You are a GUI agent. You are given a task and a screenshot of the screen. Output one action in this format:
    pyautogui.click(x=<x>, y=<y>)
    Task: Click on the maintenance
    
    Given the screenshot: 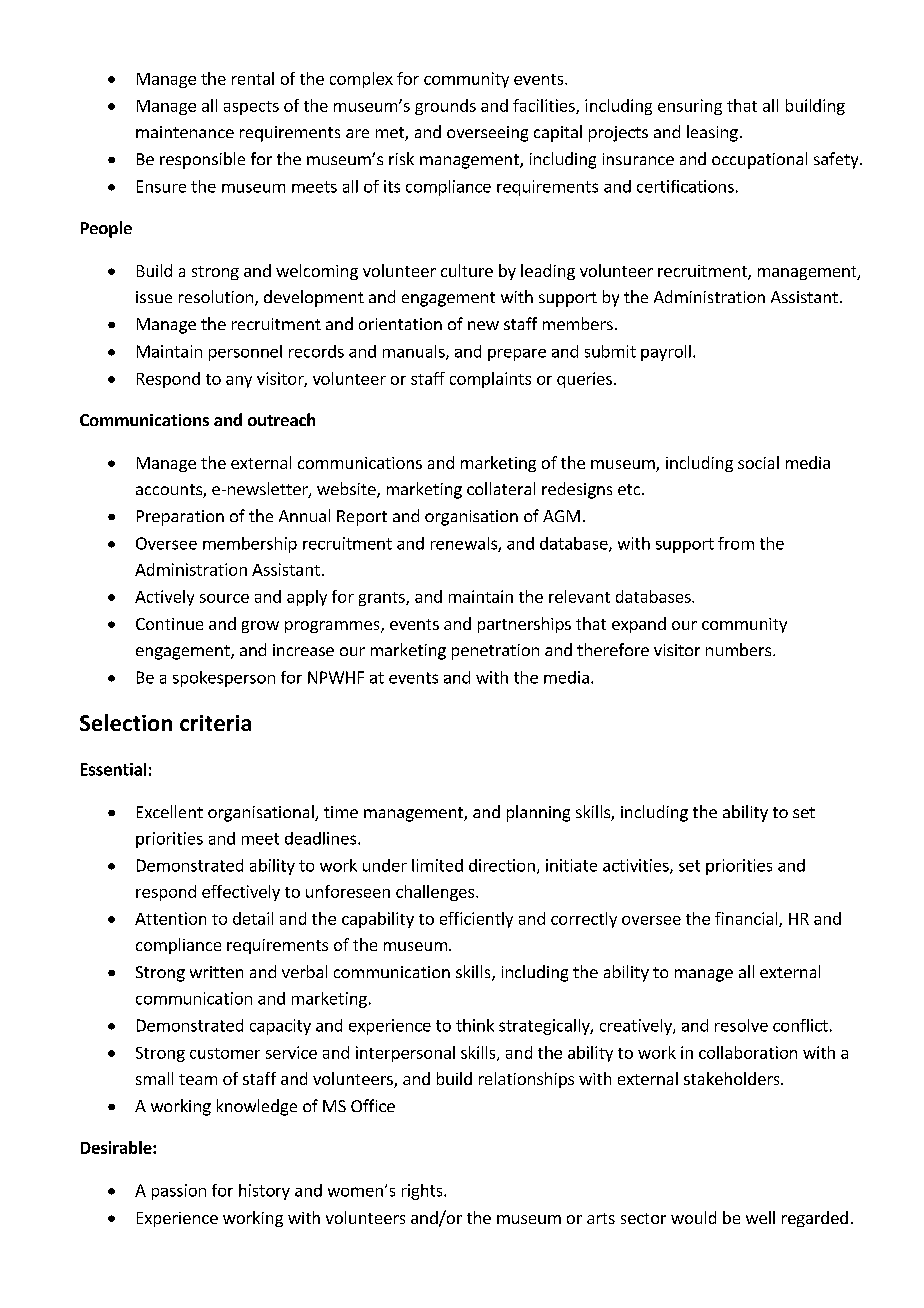 What is the action you would take?
    pyautogui.click(x=185, y=132)
